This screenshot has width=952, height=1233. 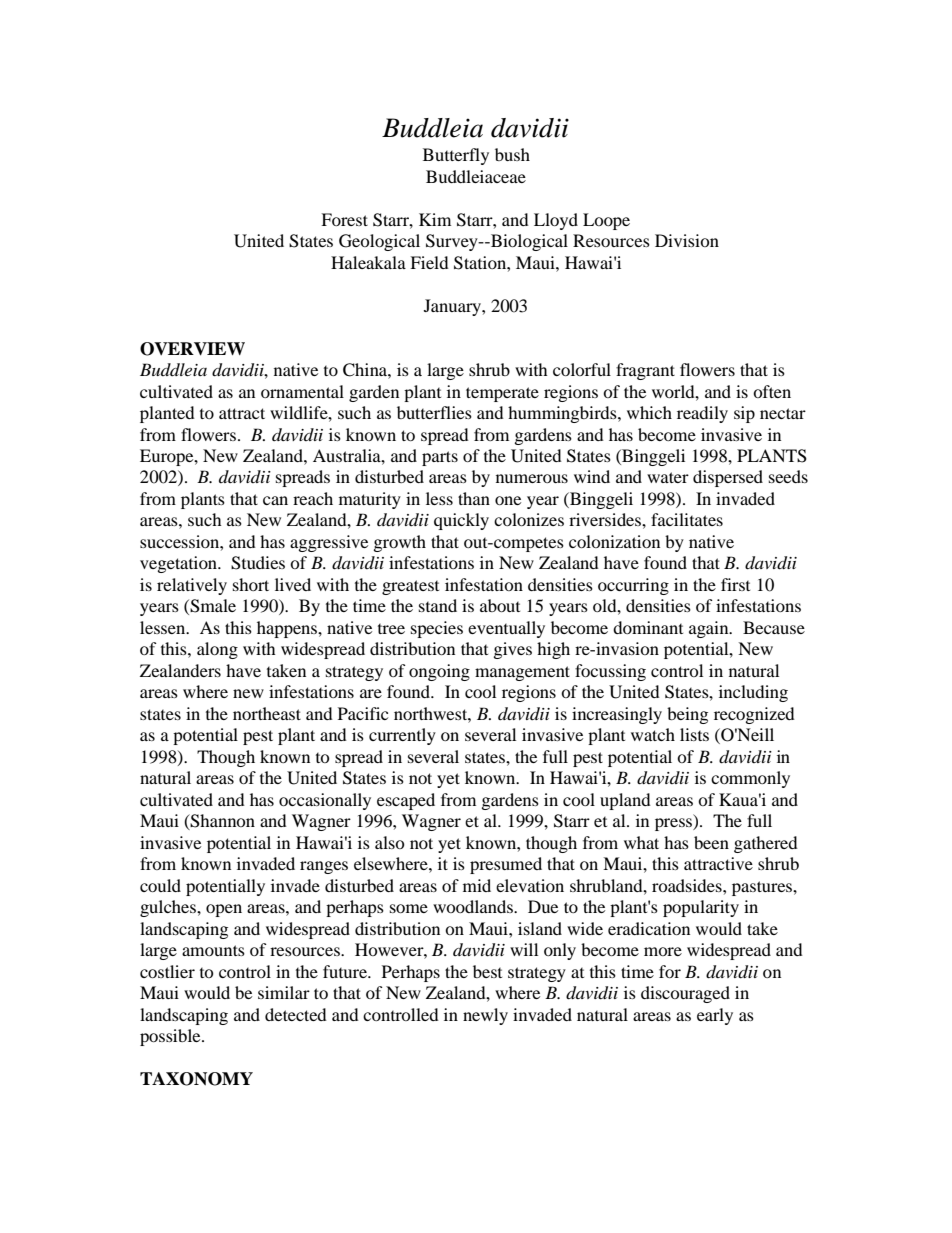 I want to click on northeast, so click(x=267, y=713).
